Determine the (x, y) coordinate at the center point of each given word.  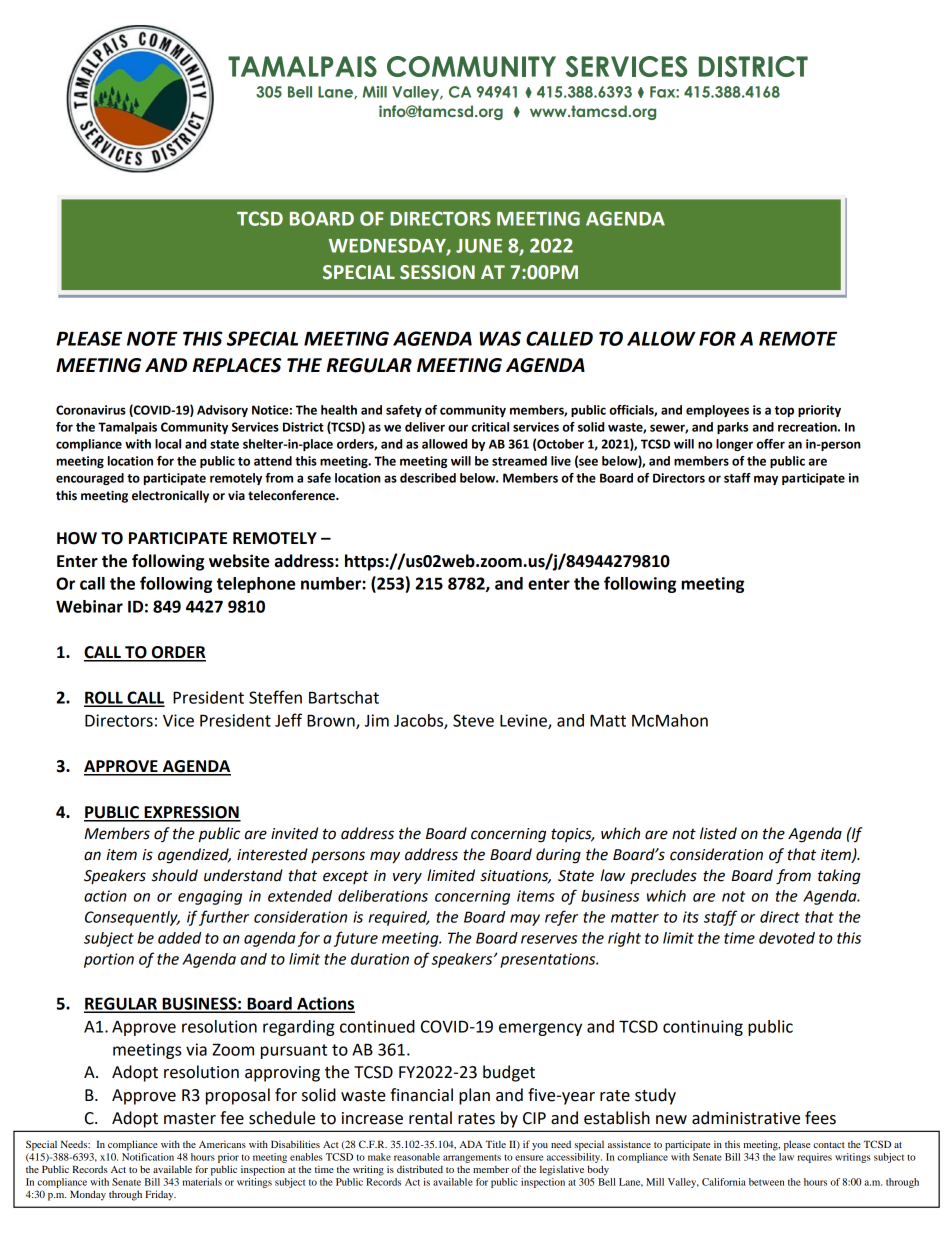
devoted (787, 938)
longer (734, 445)
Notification (148, 1155)
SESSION (437, 272)
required (399, 918)
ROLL (104, 698)
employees (717, 411)
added (179, 938)
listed (718, 833)
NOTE (152, 338)
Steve (473, 720)
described (428, 478)
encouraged (90, 479)
